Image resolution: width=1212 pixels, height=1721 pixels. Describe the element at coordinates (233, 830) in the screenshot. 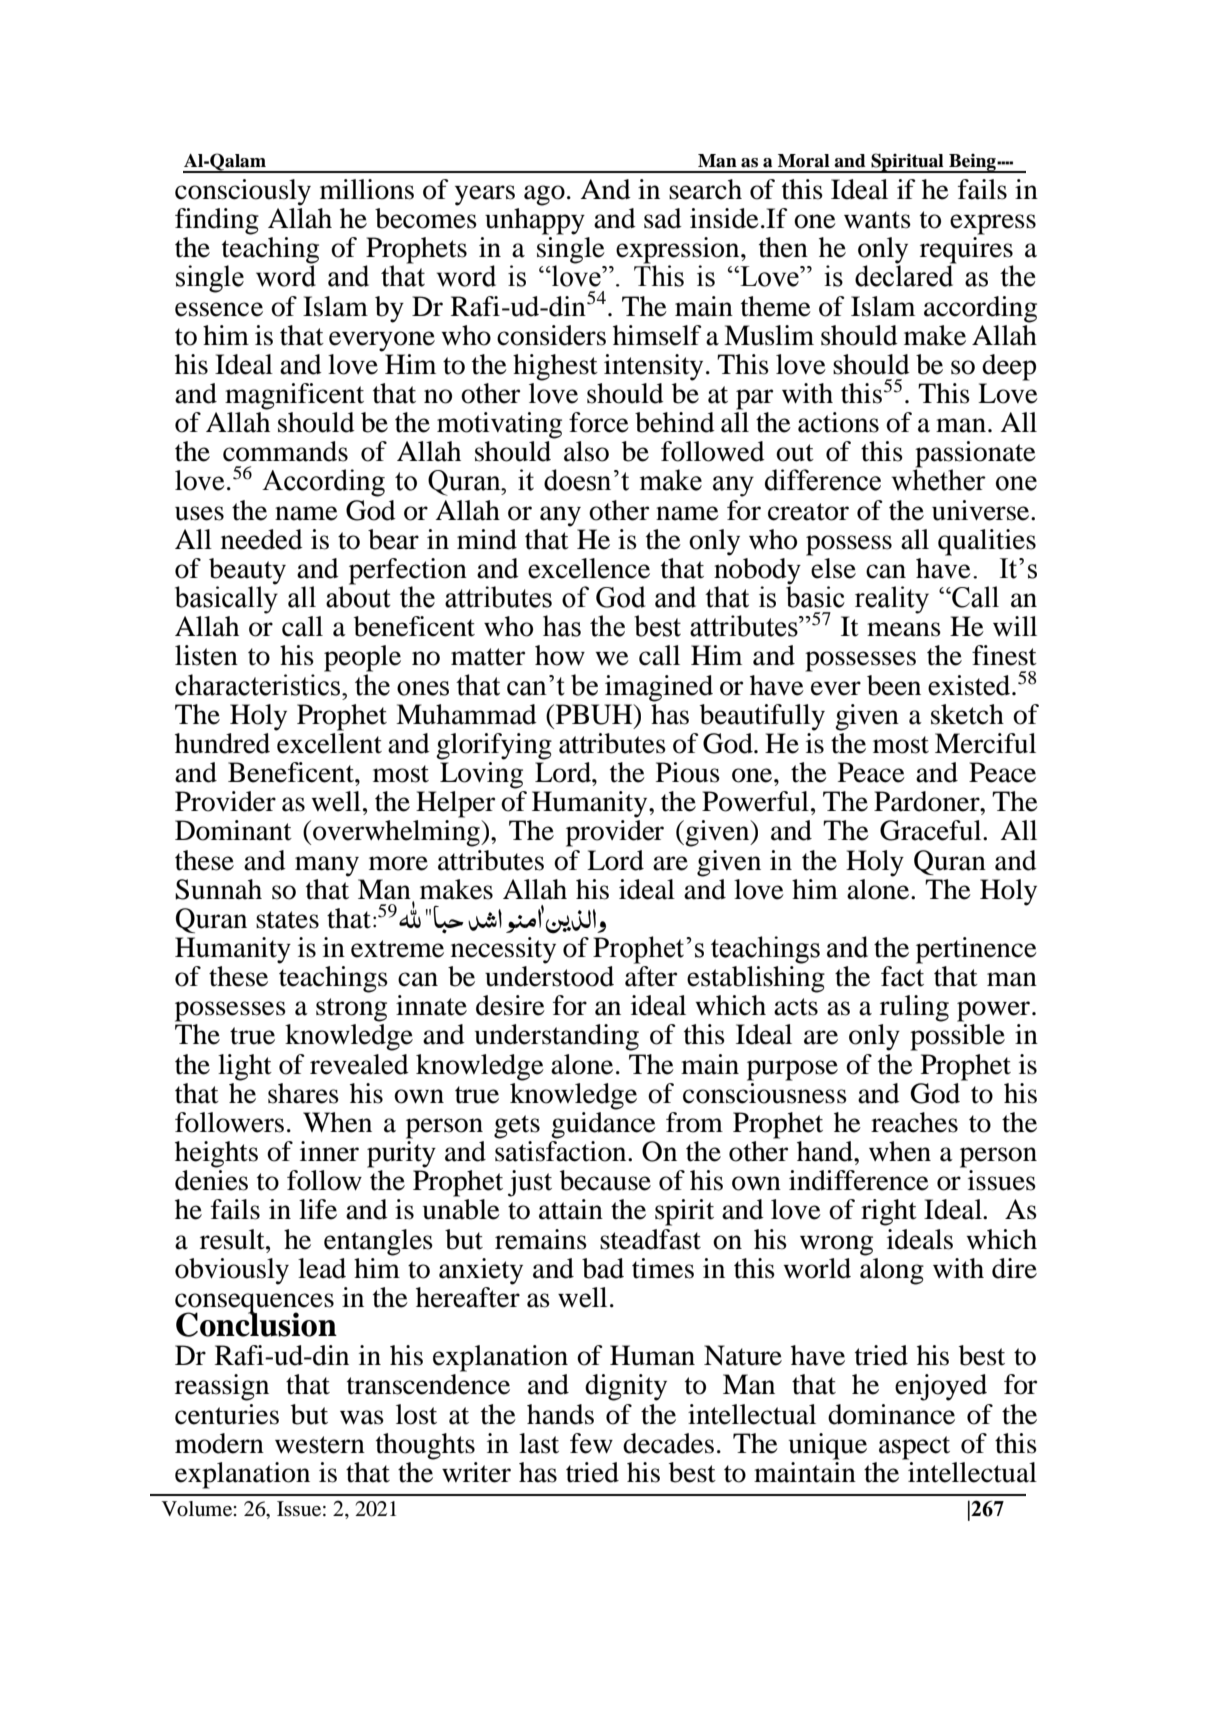

I see `Dominant` at that location.
